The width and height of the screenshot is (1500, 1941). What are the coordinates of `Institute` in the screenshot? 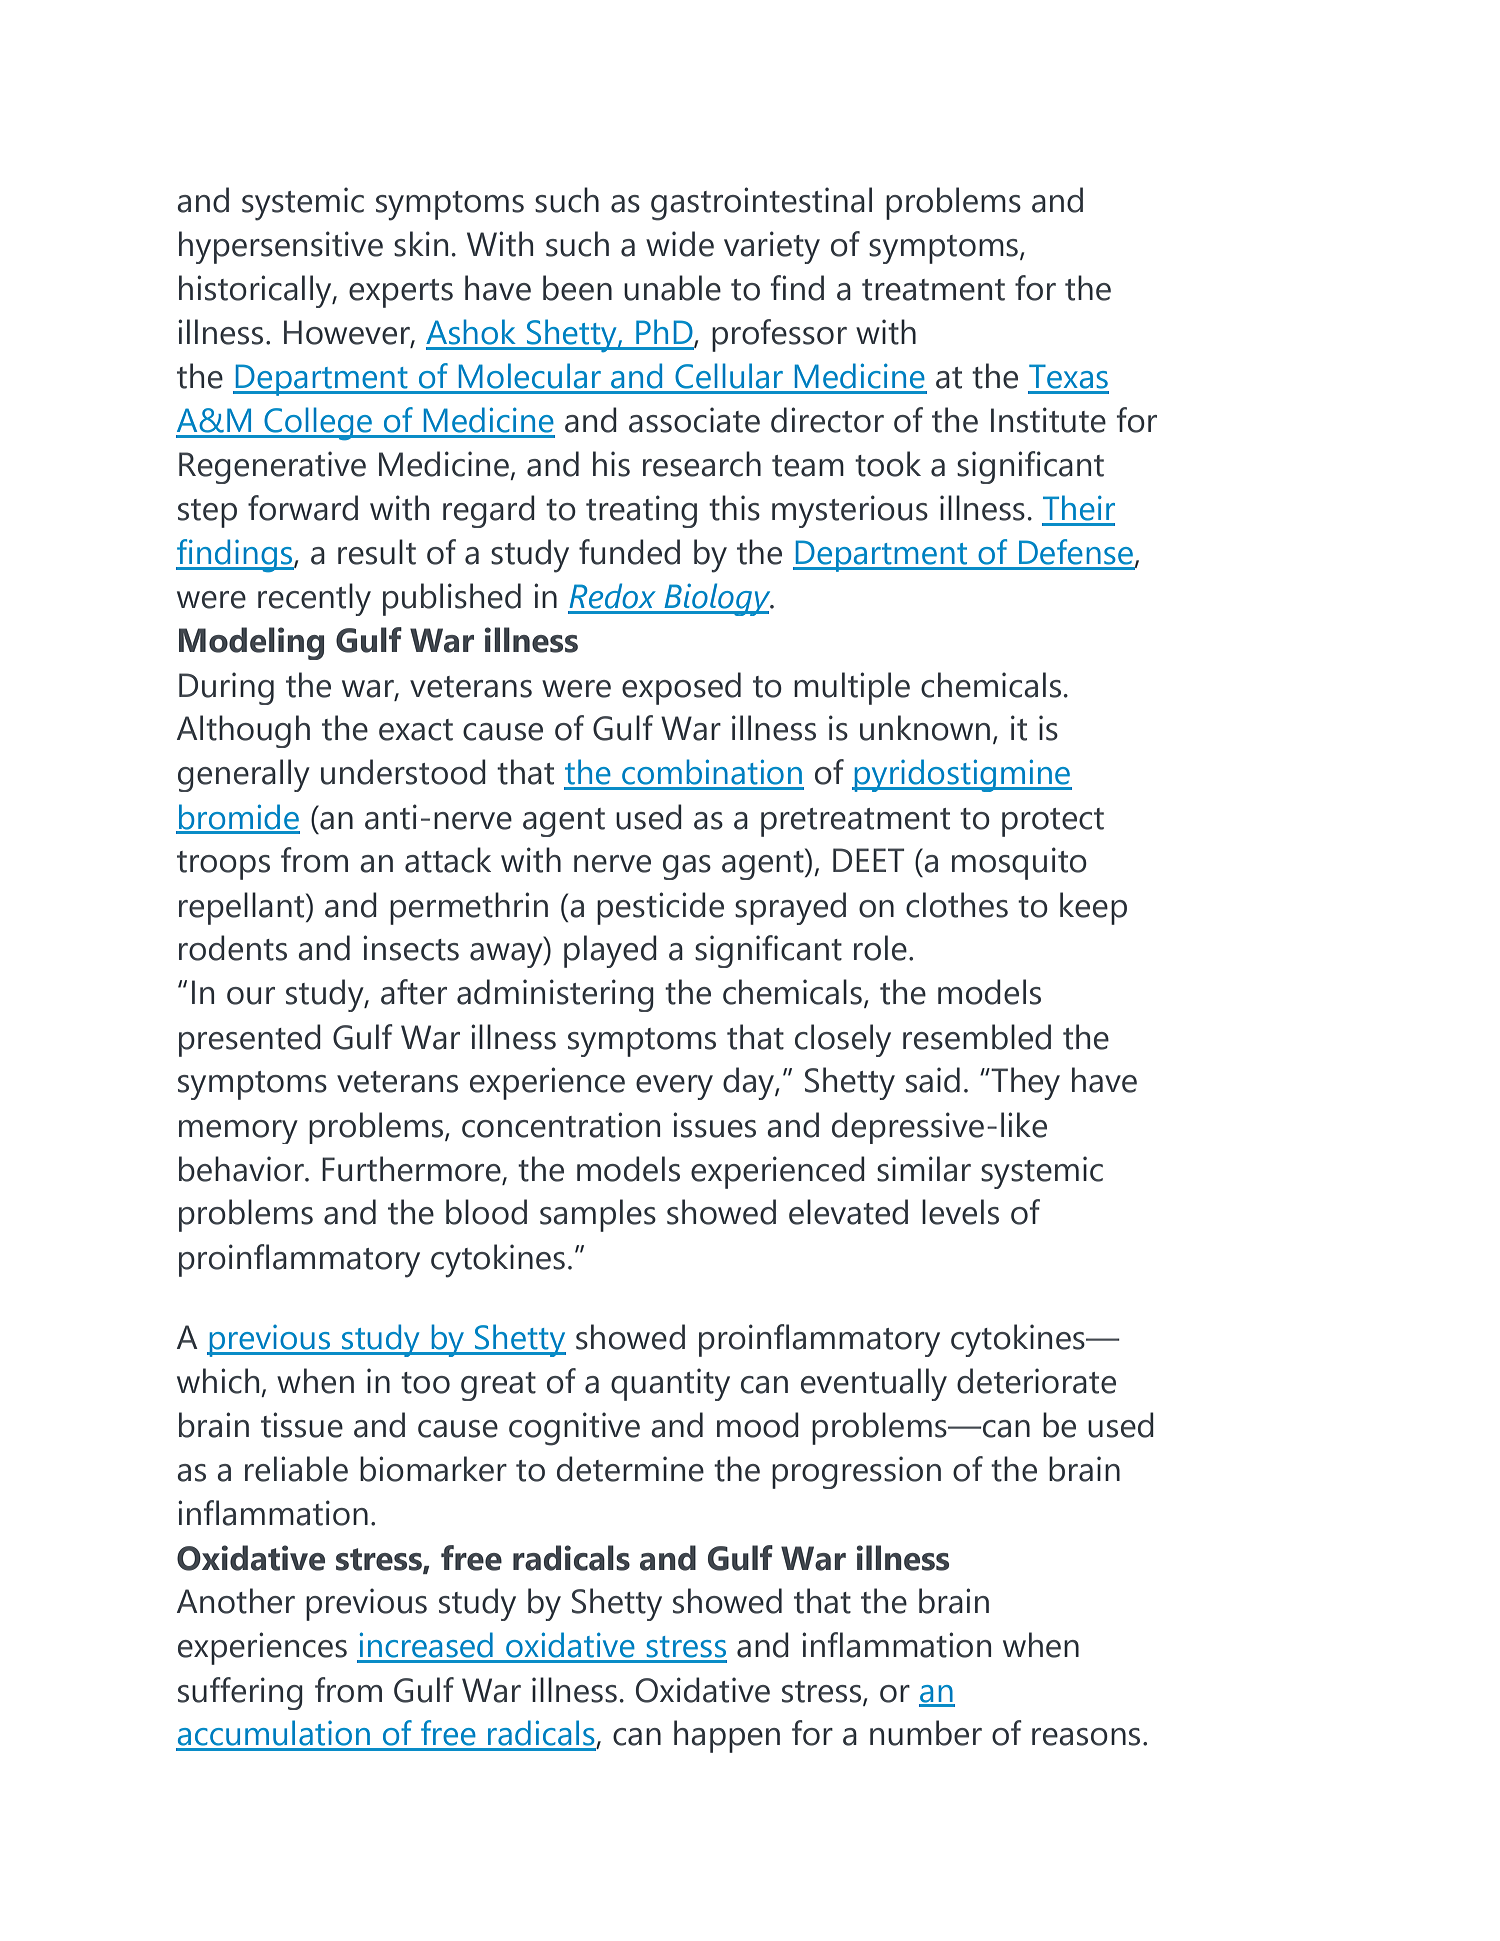 It's located at (1048, 420).
